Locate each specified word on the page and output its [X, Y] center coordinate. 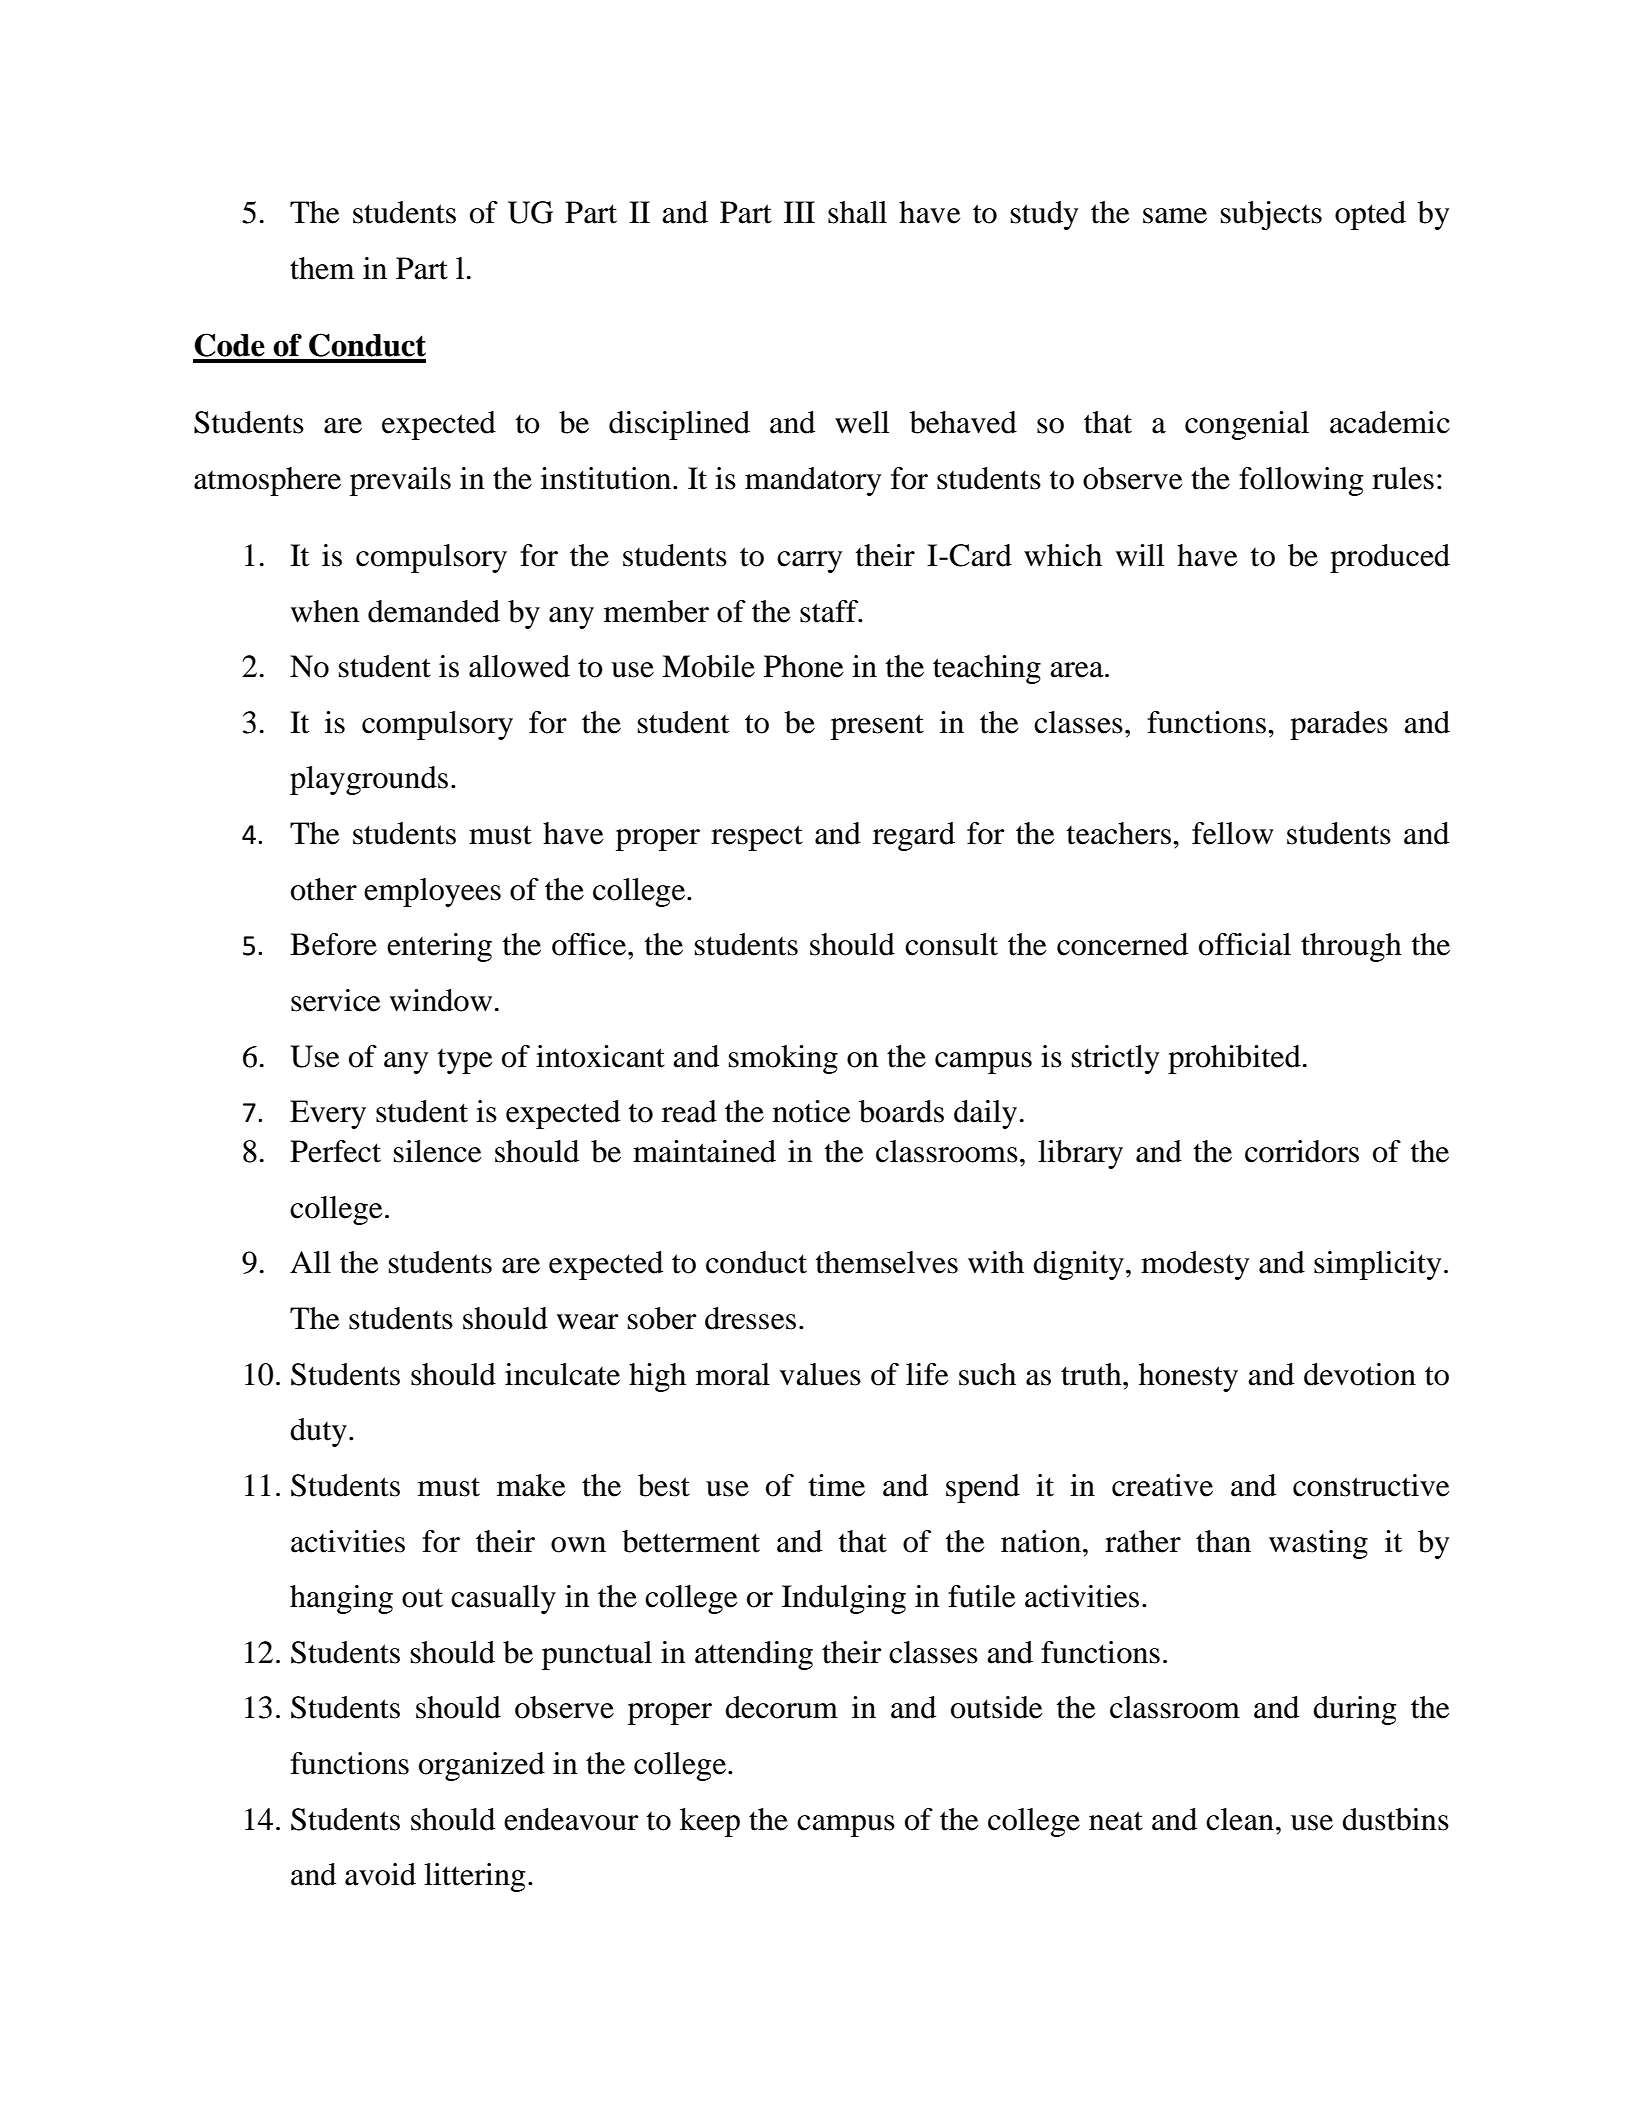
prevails [400, 481]
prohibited [1234, 1059]
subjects [1271, 215]
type [465, 1061]
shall [857, 212]
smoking [783, 1059]
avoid [380, 1874]
